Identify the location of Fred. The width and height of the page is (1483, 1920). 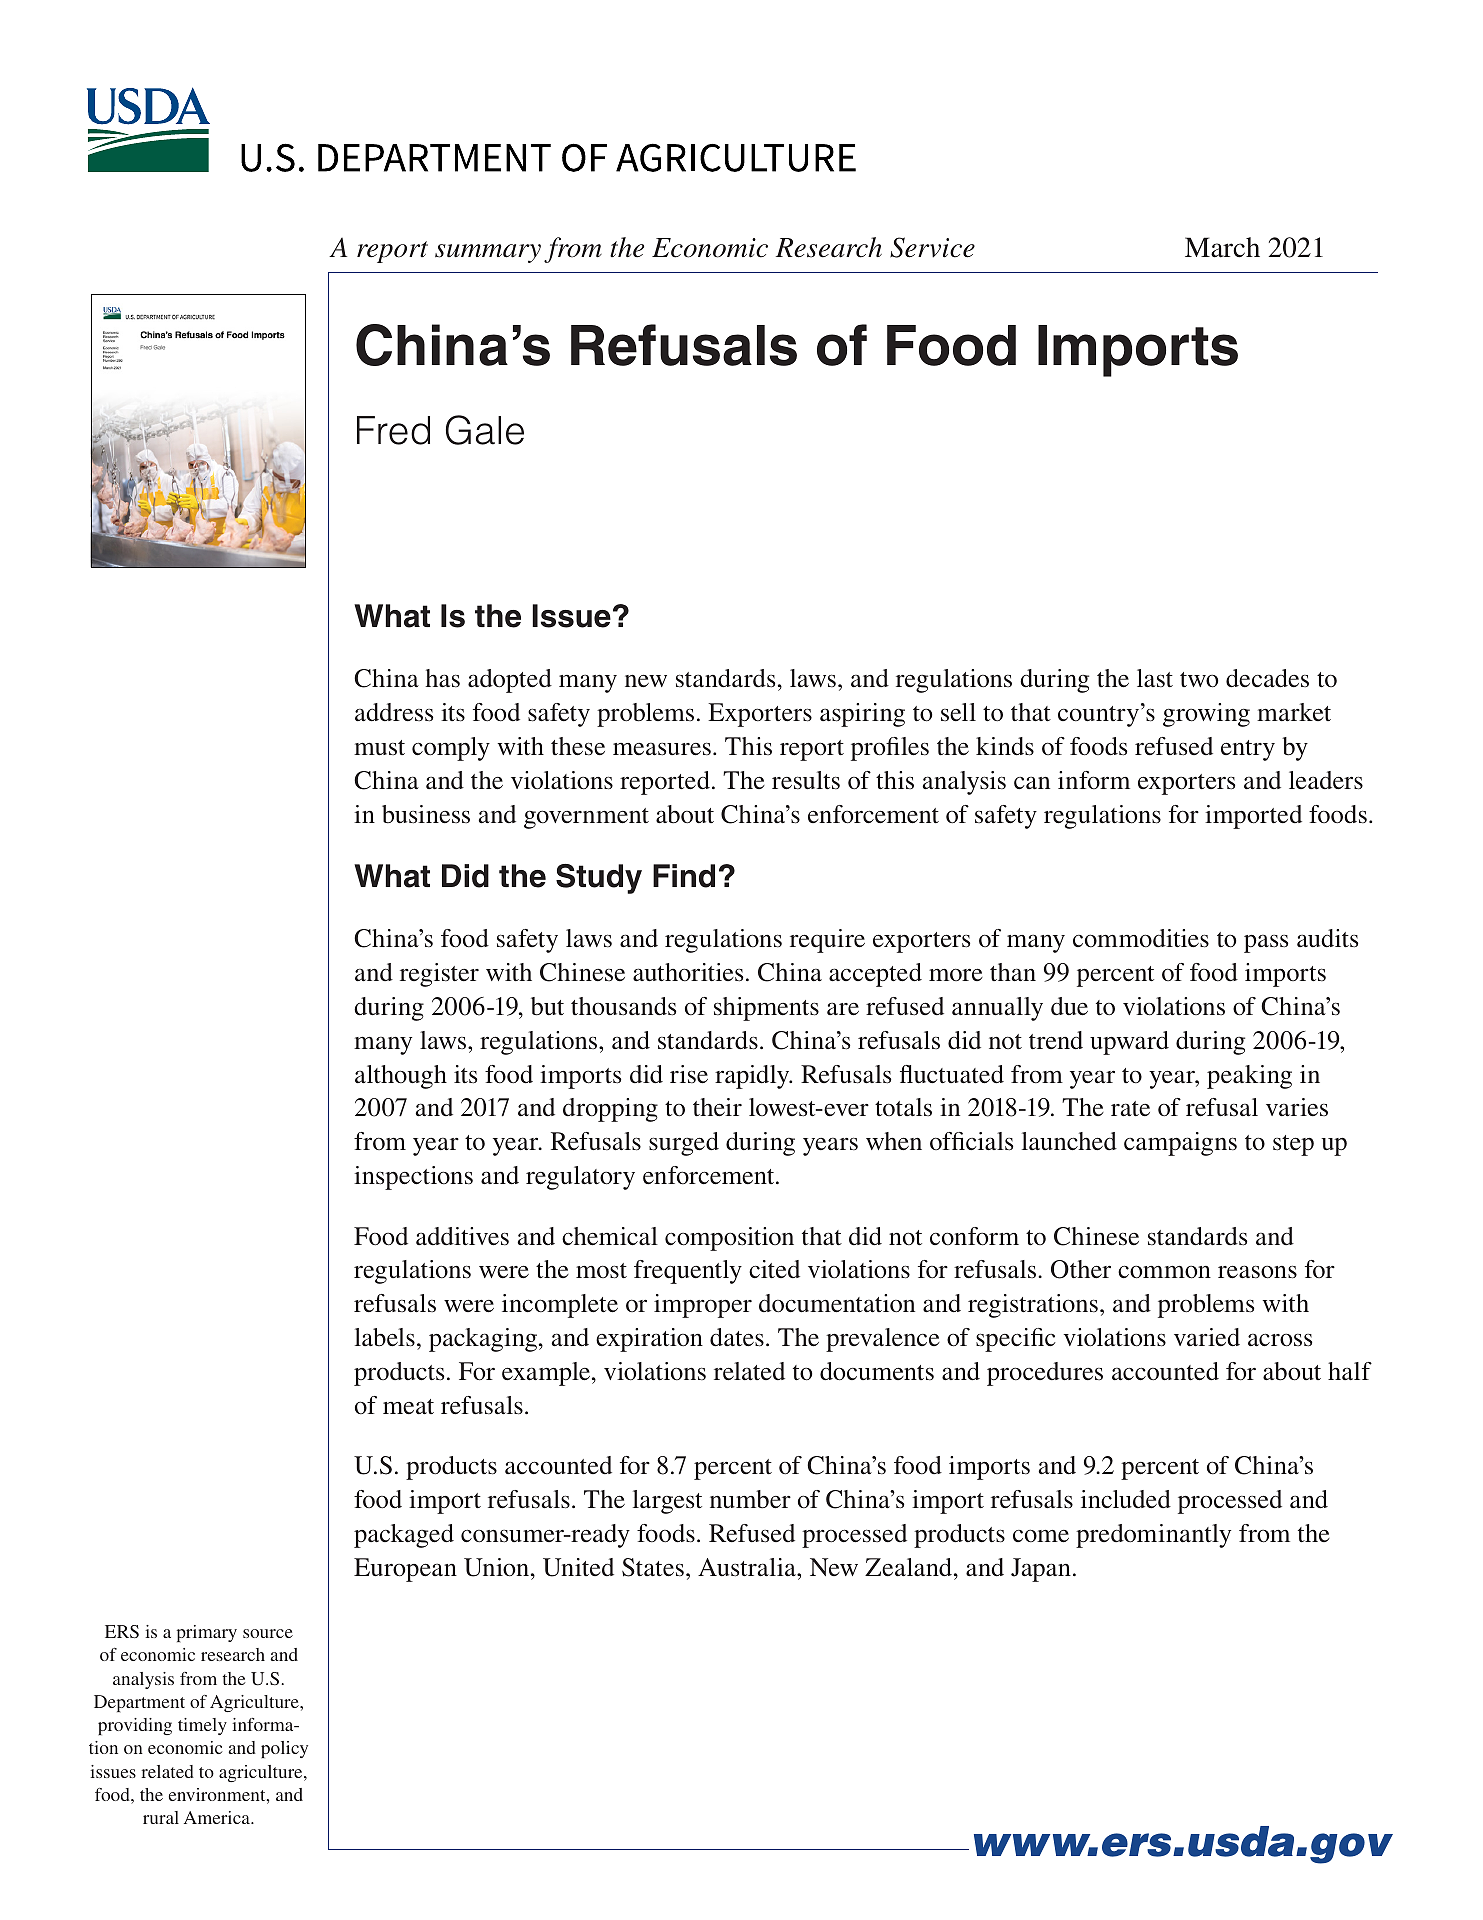
(393, 430).
